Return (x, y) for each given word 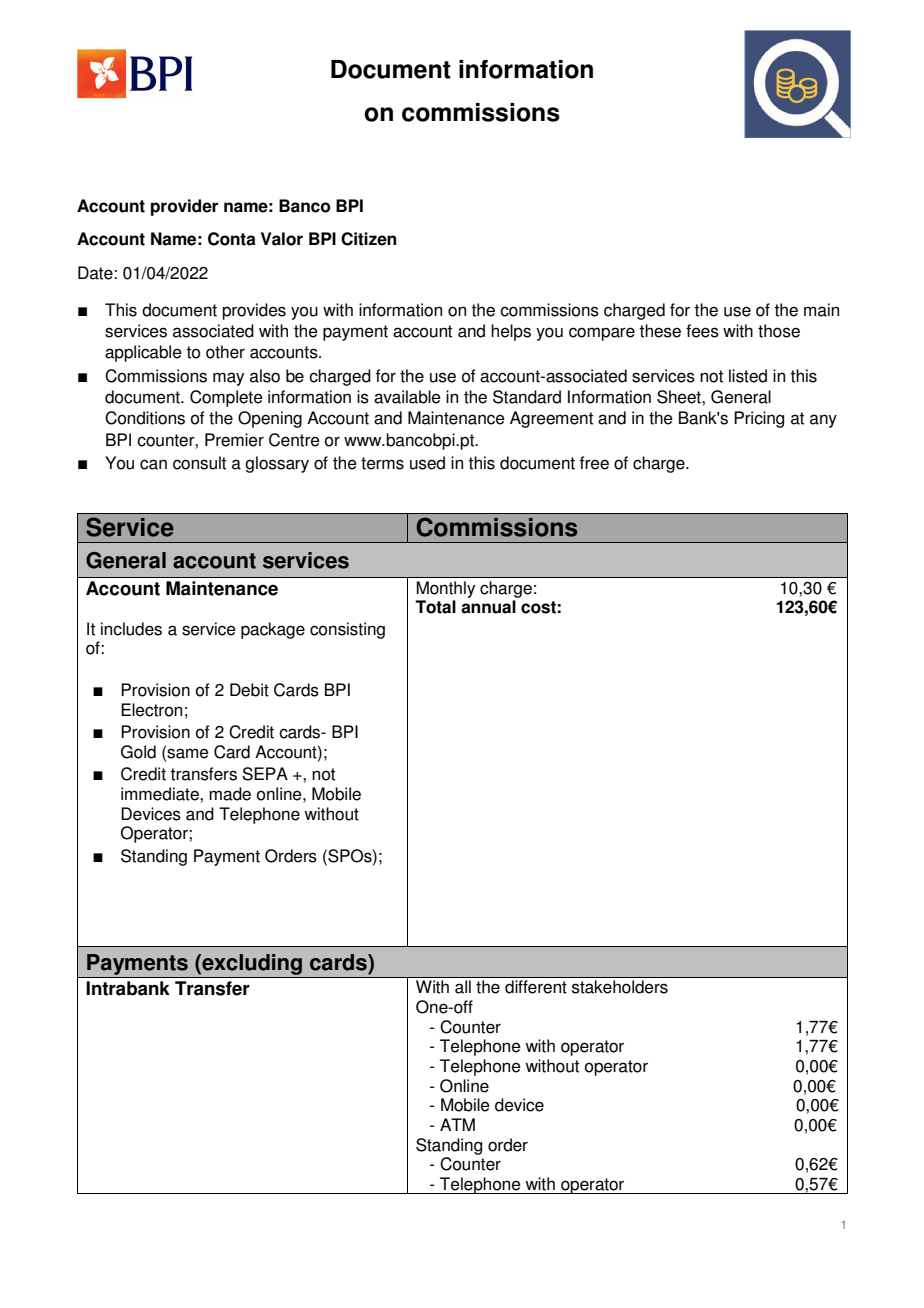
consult (199, 463)
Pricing (759, 419)
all (463, 987)
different (536, 987)
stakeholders (620, 987)
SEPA (265, 774)
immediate (161, 794)
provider (184, 207)
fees (702, 331)
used (427, 463)
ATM (457, 1124)
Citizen (368, 239)
